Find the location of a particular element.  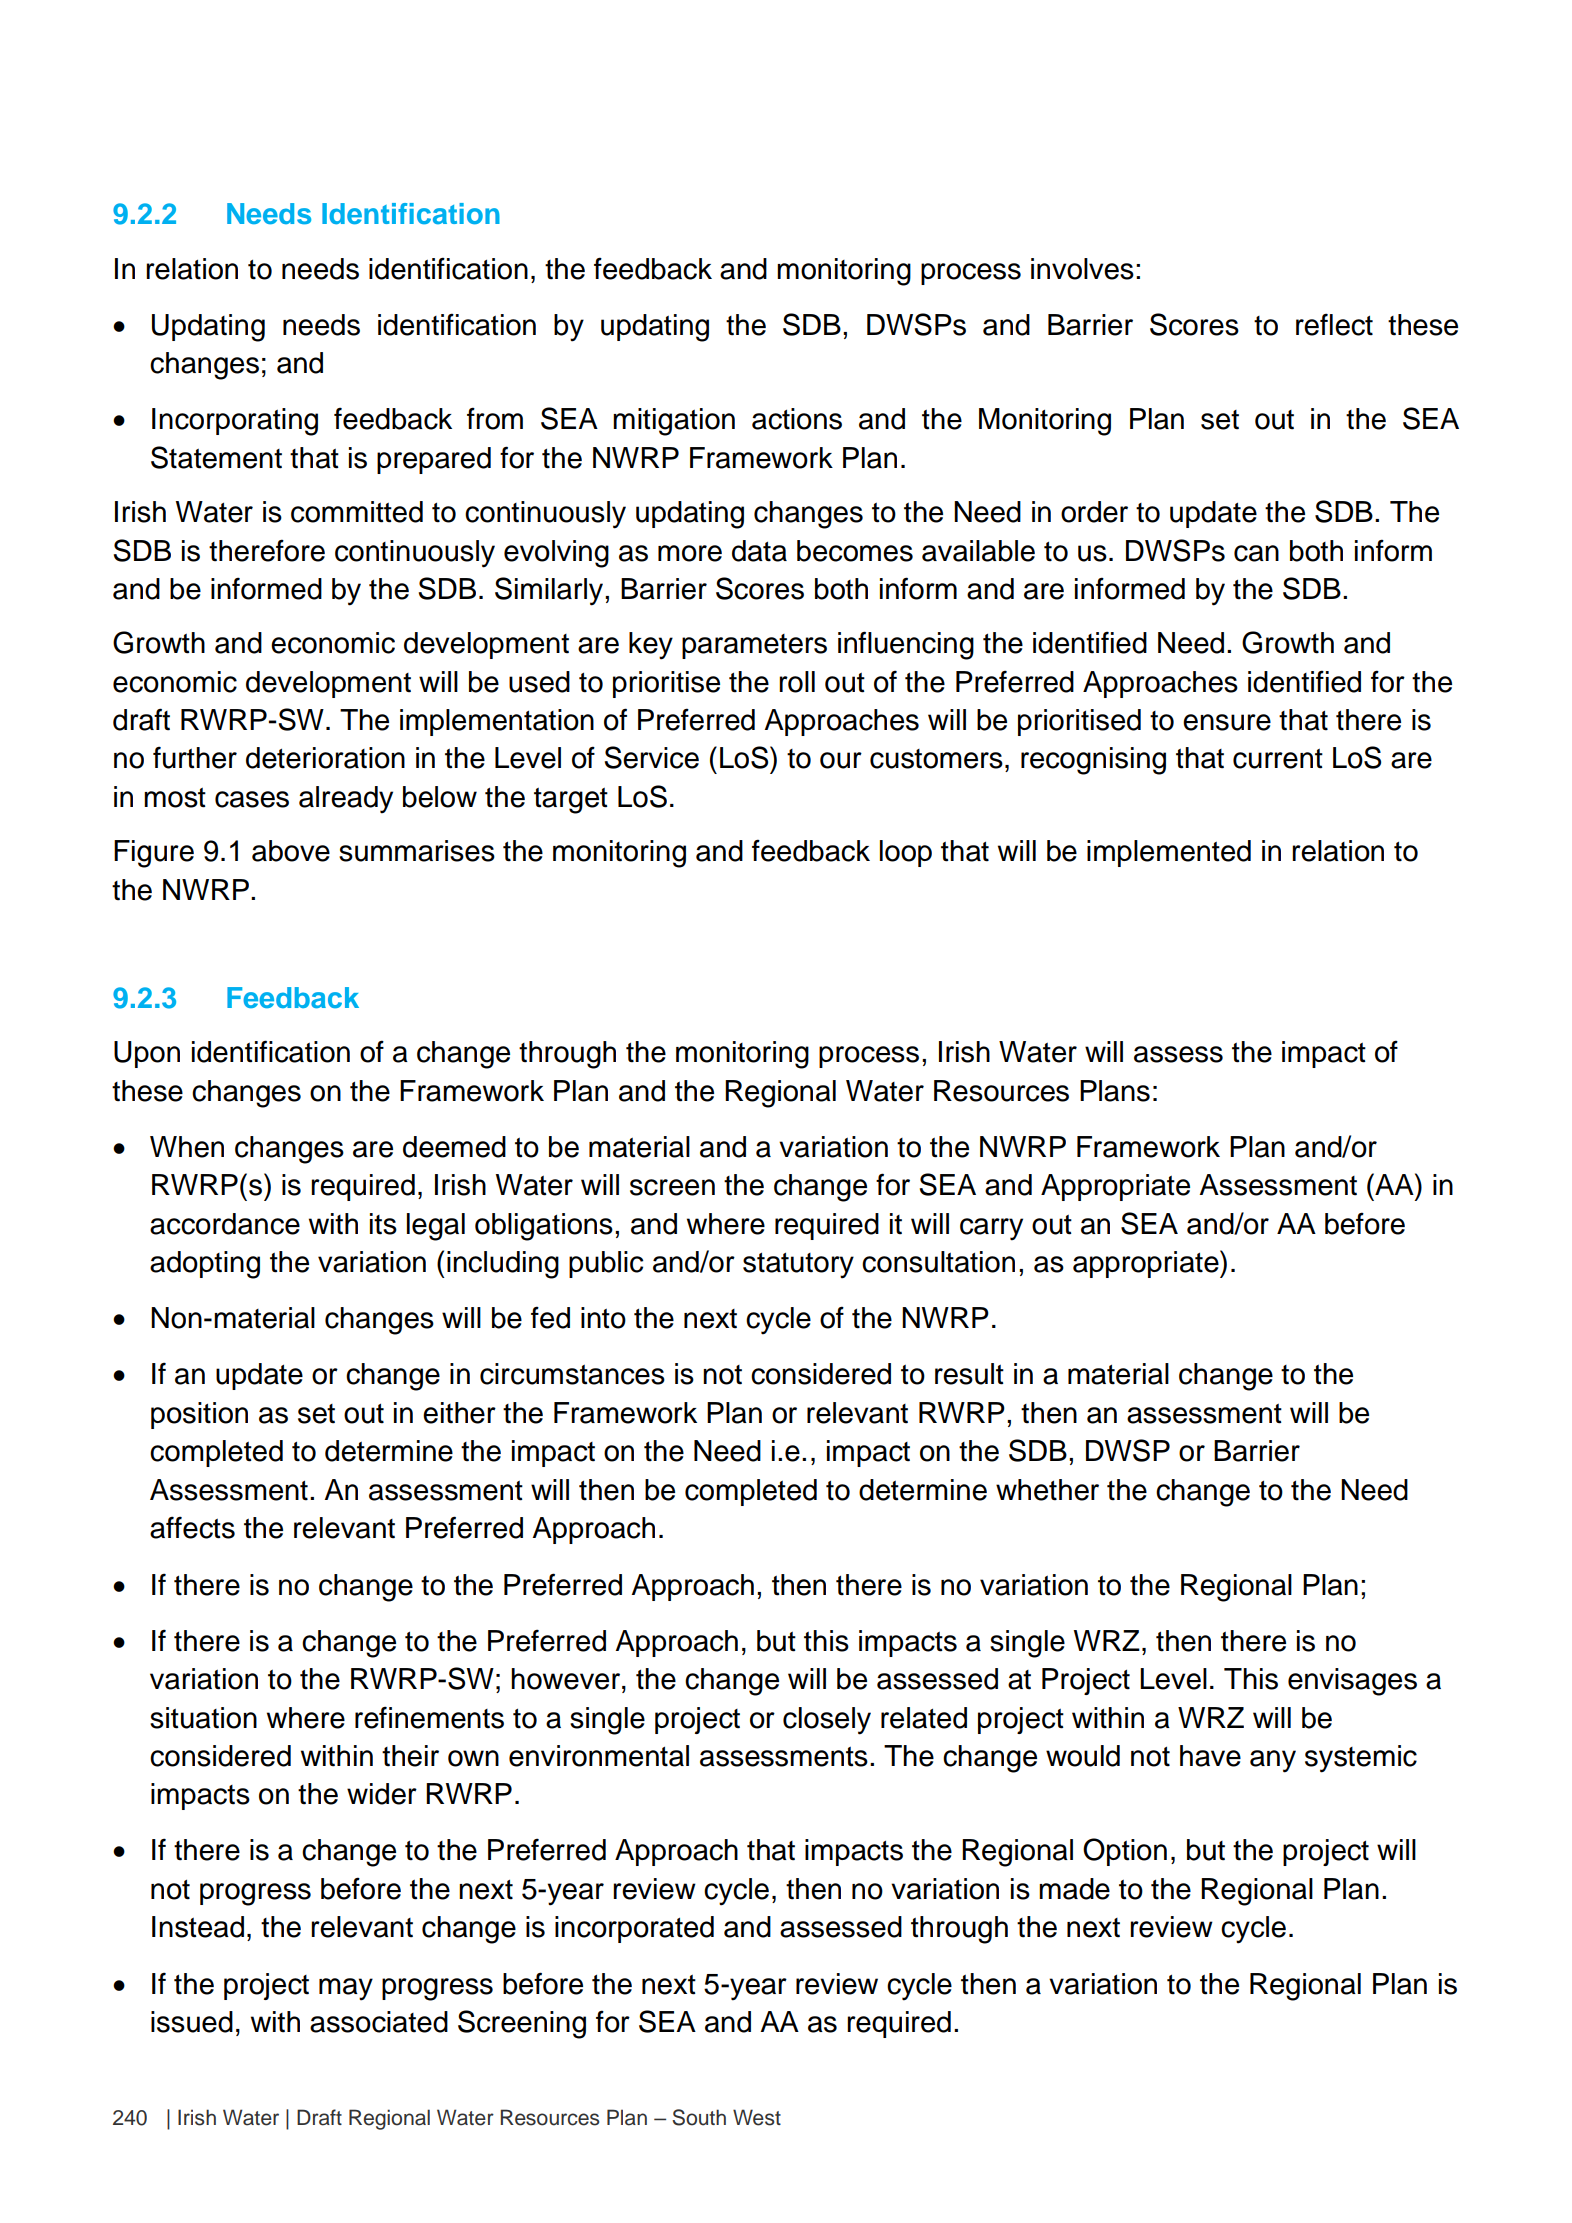

Incorporating is located at coordinates (235, 422).
